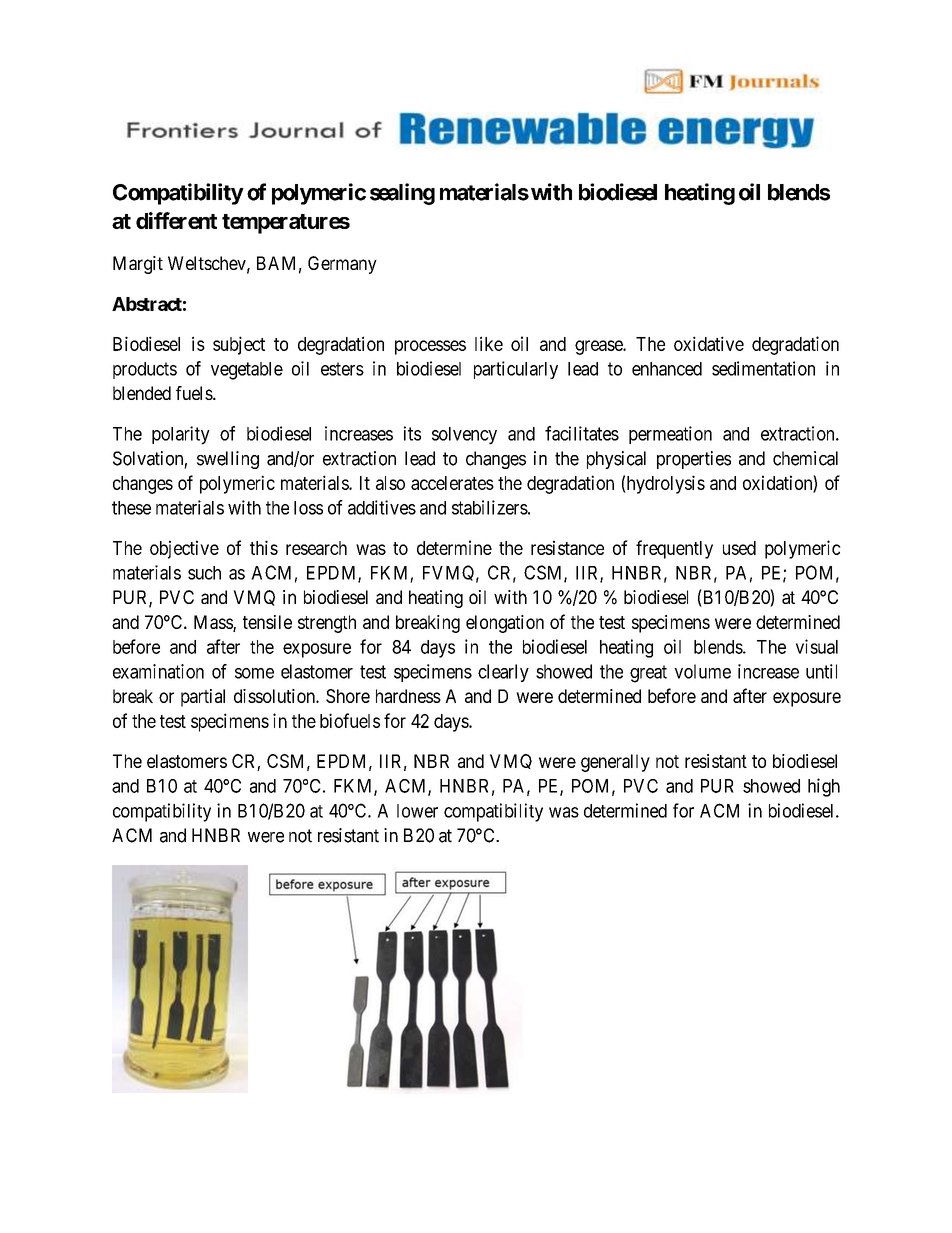  What do you see at coordinates (615, 763) in the document?
I see `generally` at bounding box center [615, 763].
